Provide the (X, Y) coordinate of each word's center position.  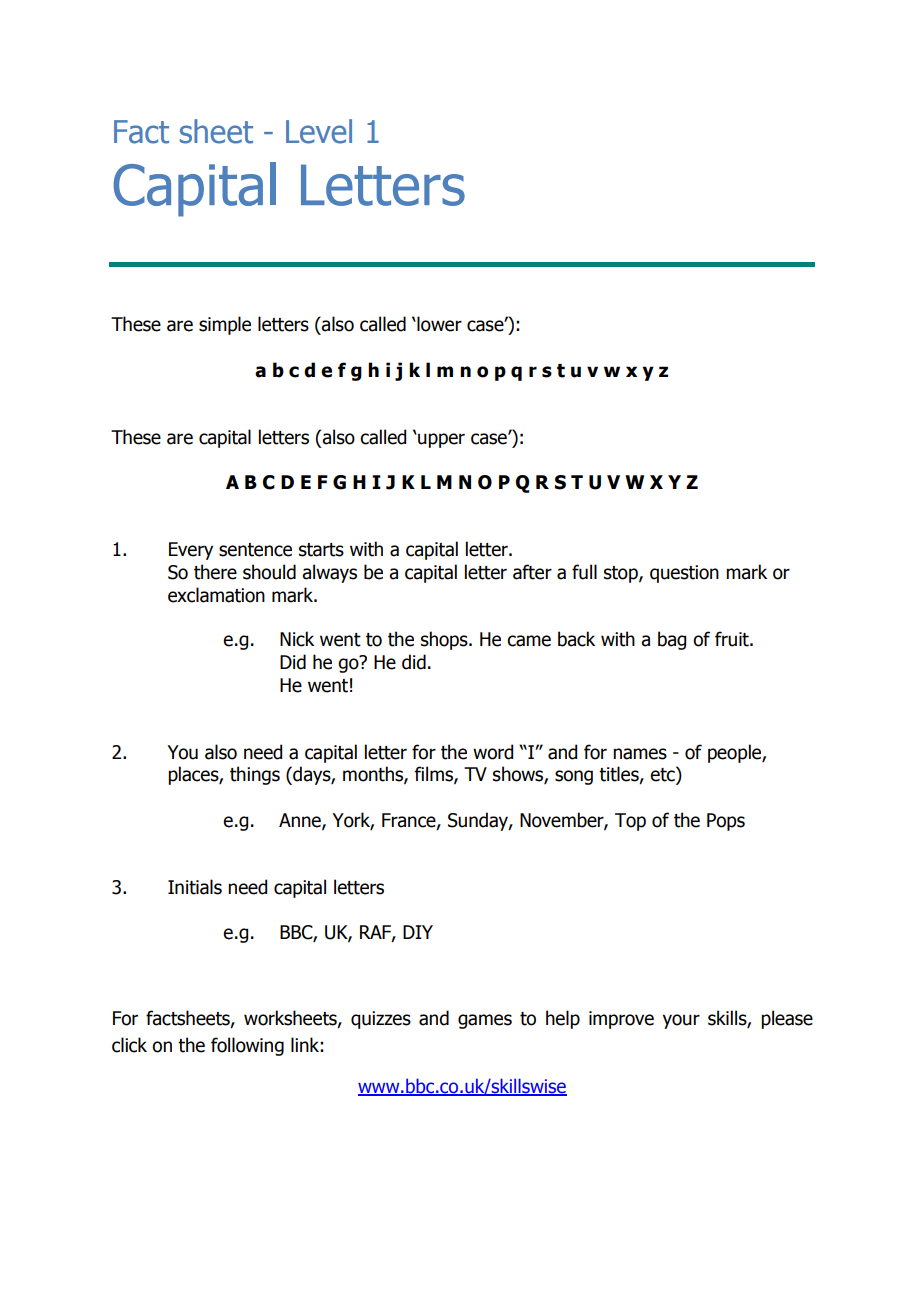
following (247, 1046)
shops (445, 640)
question (684, 574)
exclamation (216, 595)
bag (672, 640)
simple (225, 325)
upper (440, 440)
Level (319, 131)
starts (321, 550)
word (493, 752)
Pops (726, 822)
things (255, 775)
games (485, 1021)
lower (438, 324)
